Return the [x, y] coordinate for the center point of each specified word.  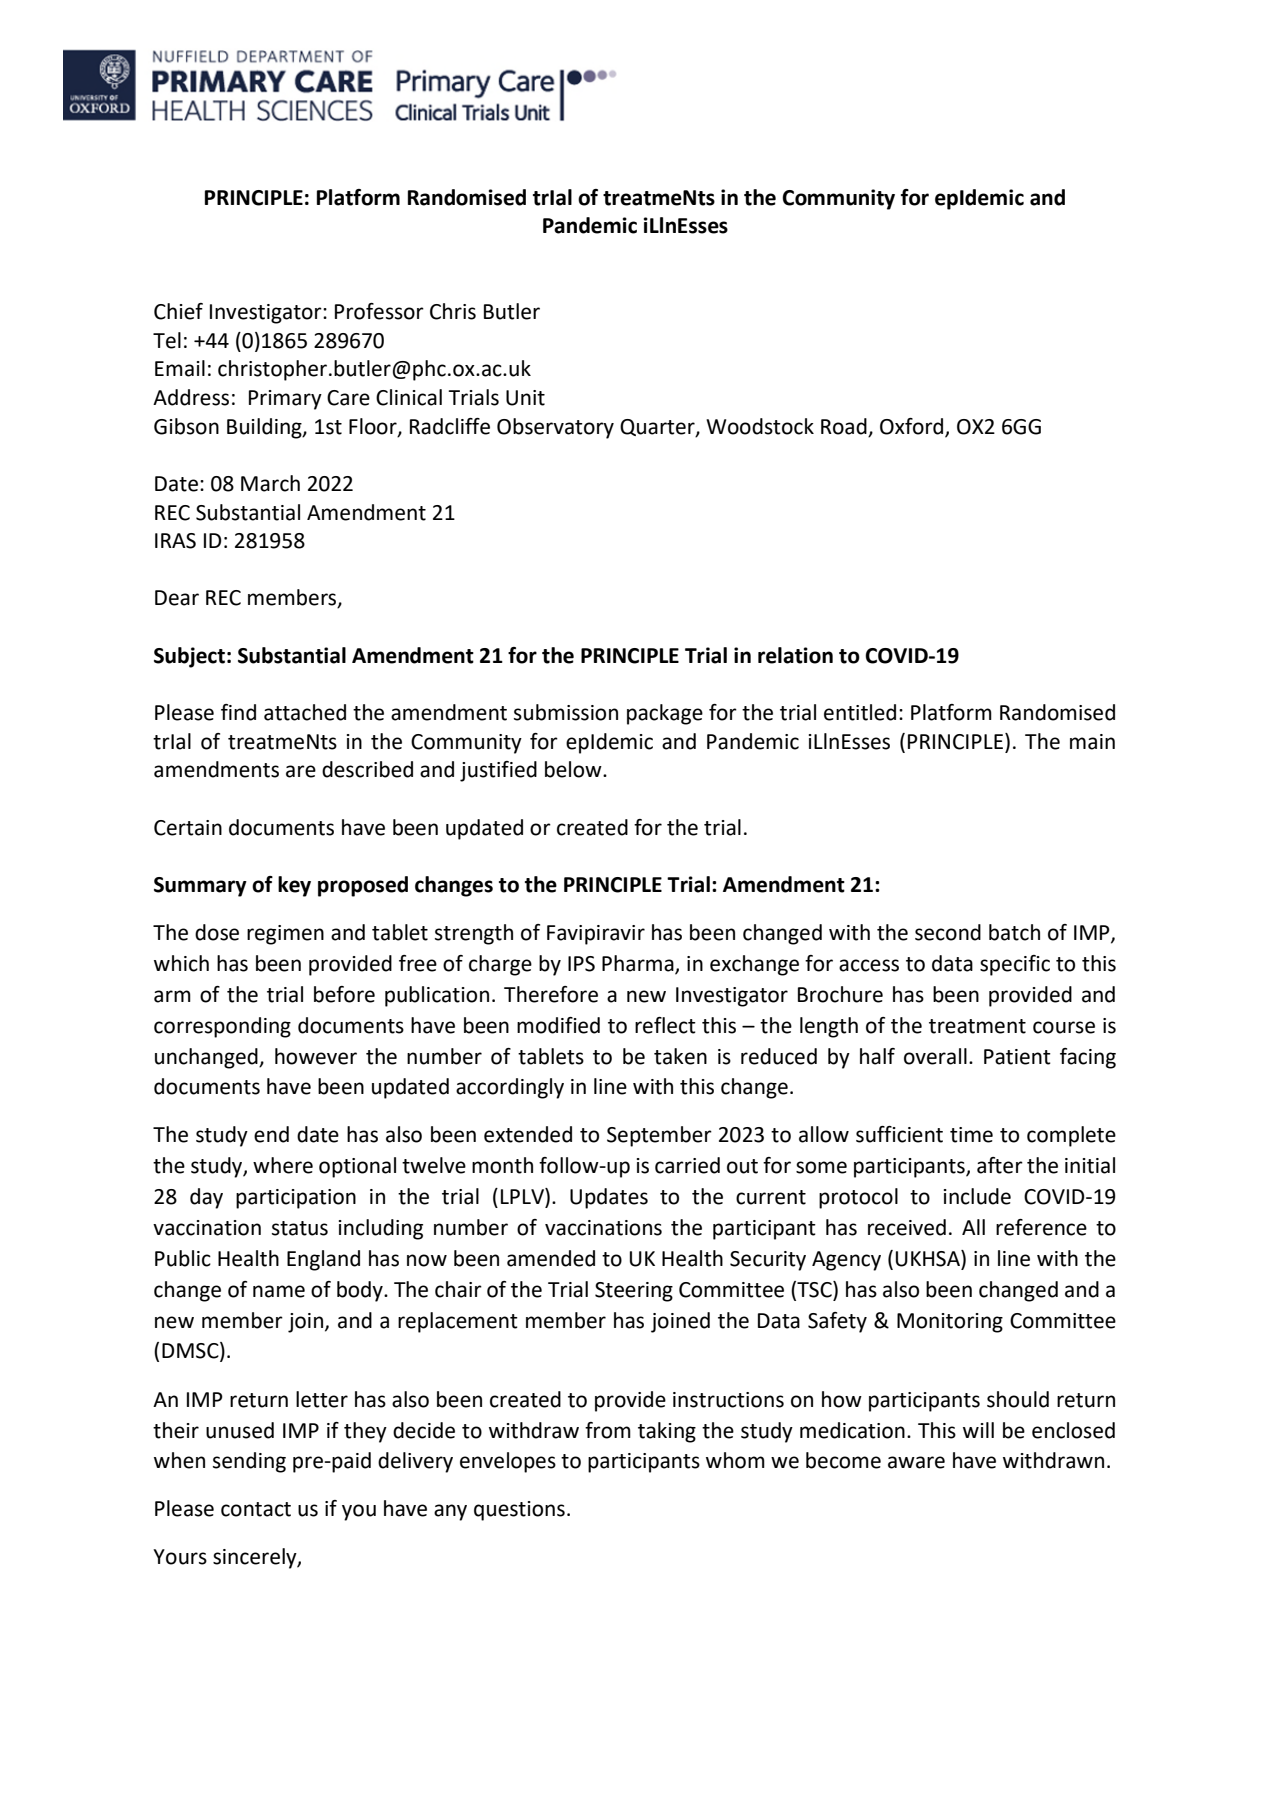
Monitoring [950, 1323]
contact [256, 1509]
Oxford [913, 427]
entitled [860, 712]
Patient [1017, 1057]
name [279, 1291]
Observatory [555, 428]
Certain [188, 828]
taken [680, 1056]
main [1092, 742]
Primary [285, 400]
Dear [177, 598]
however [316, 1056]
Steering [634, 1292]
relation [795, 655]
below [574, 769]
